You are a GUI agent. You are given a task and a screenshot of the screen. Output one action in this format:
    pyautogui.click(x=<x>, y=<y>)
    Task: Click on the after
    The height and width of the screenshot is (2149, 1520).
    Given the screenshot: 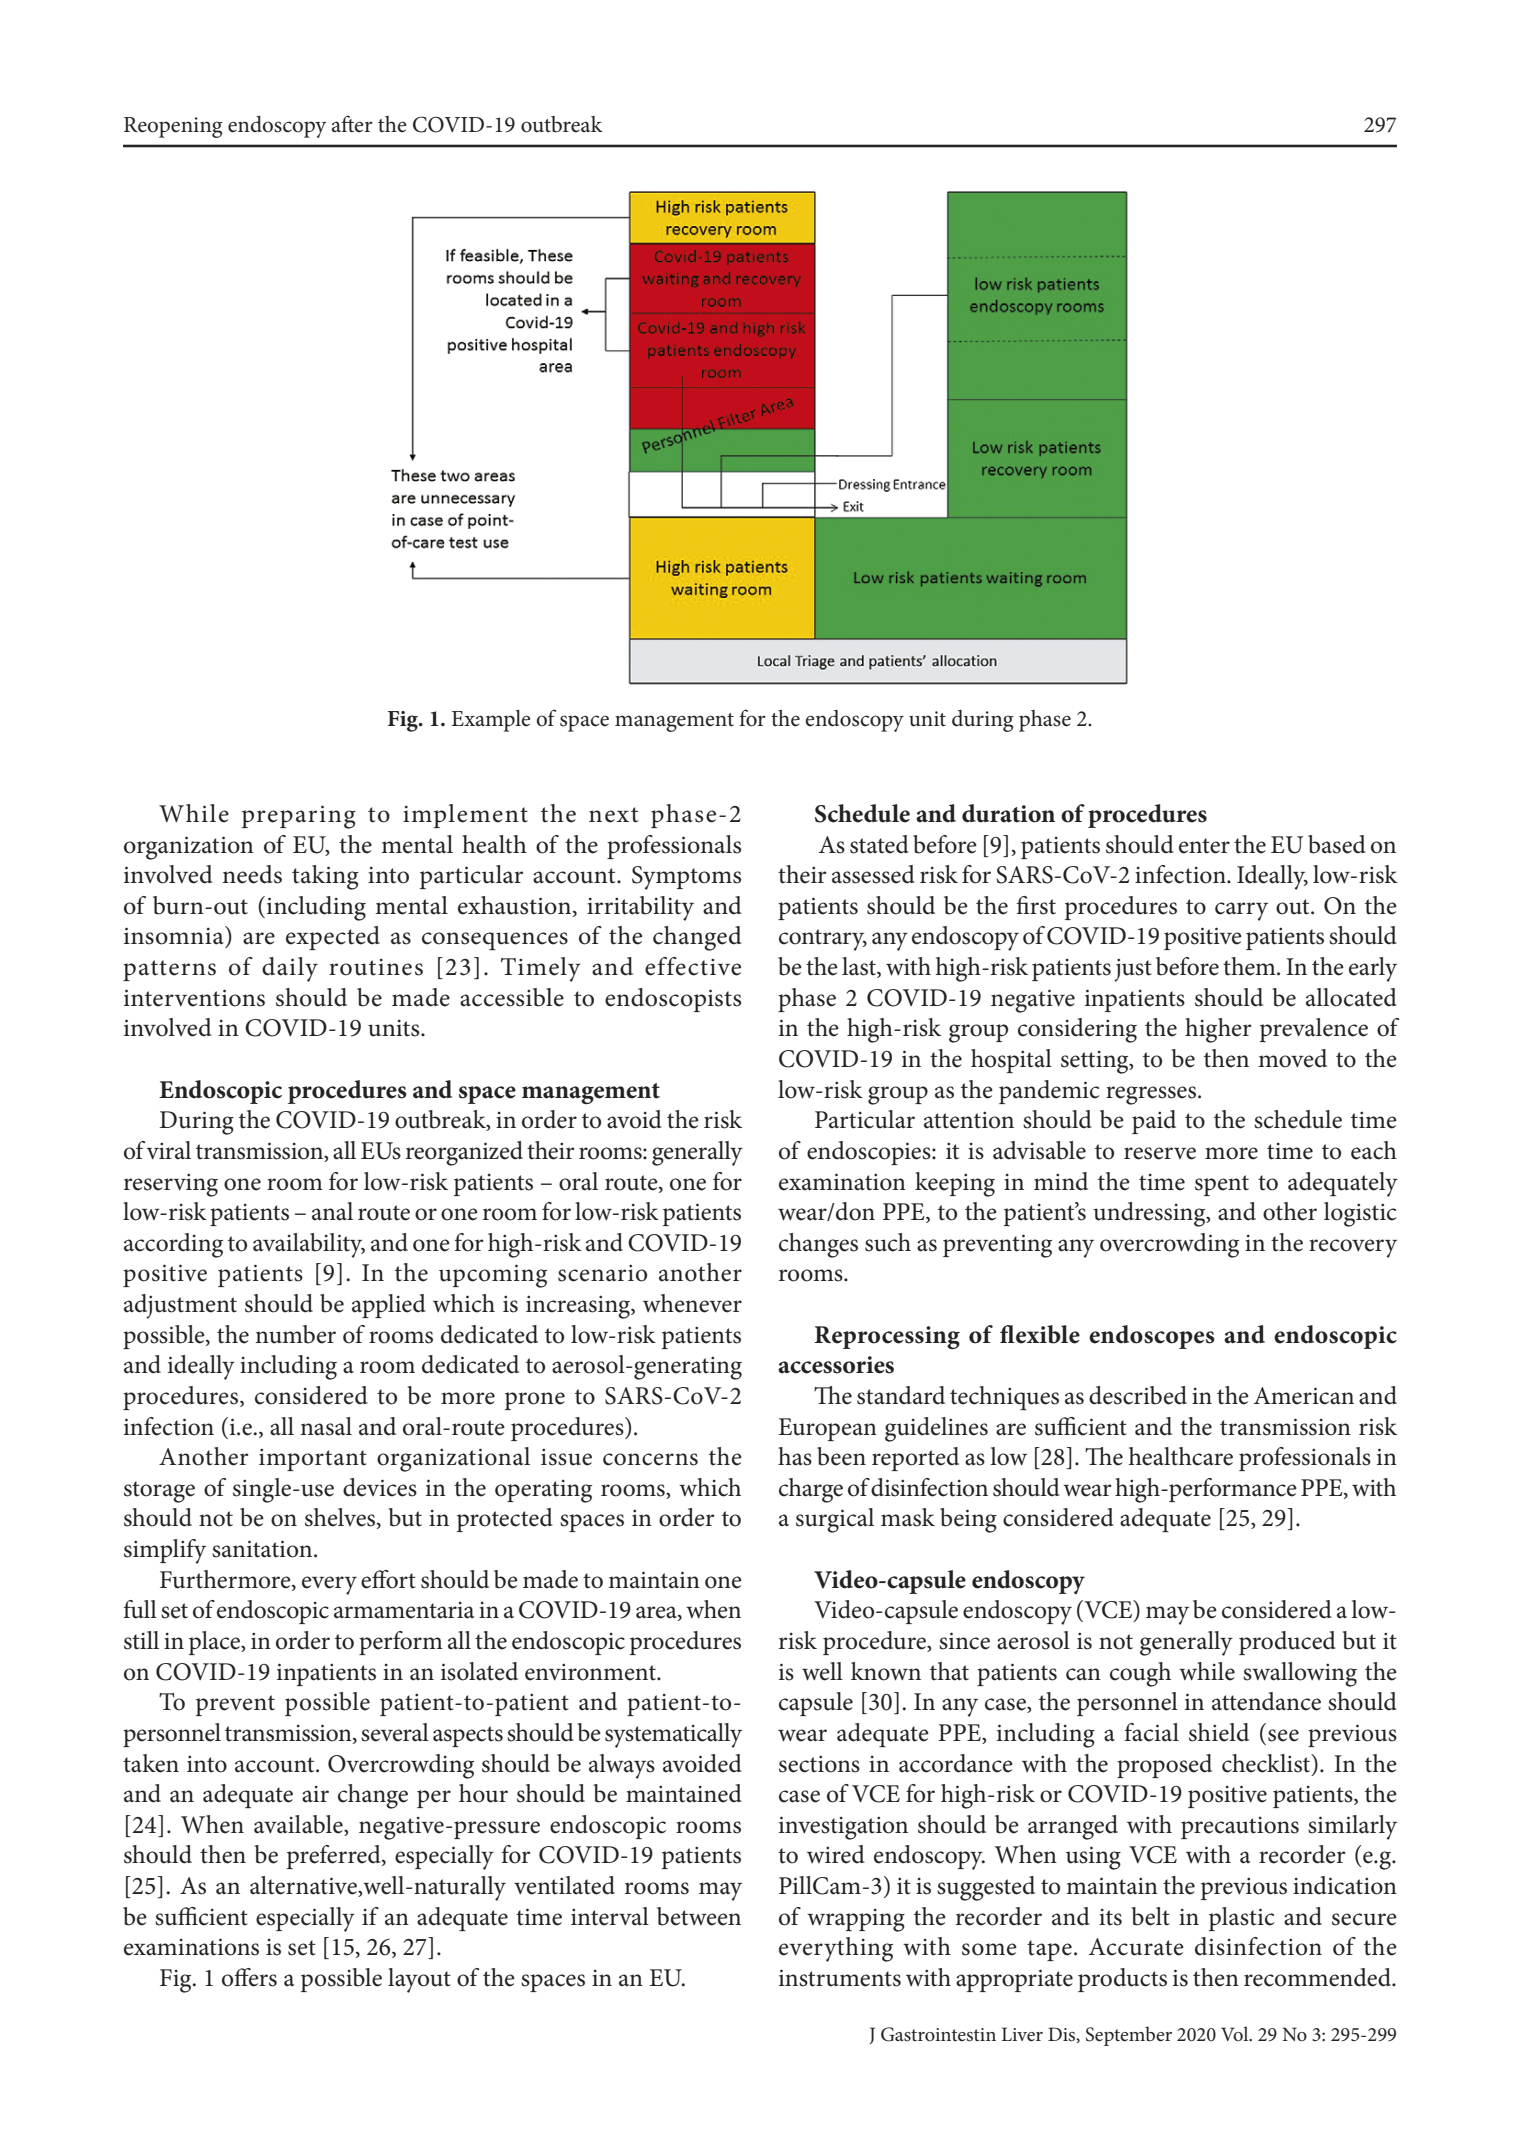 What is the action you would take?
    pyautogui.click(x=352, y=124)
